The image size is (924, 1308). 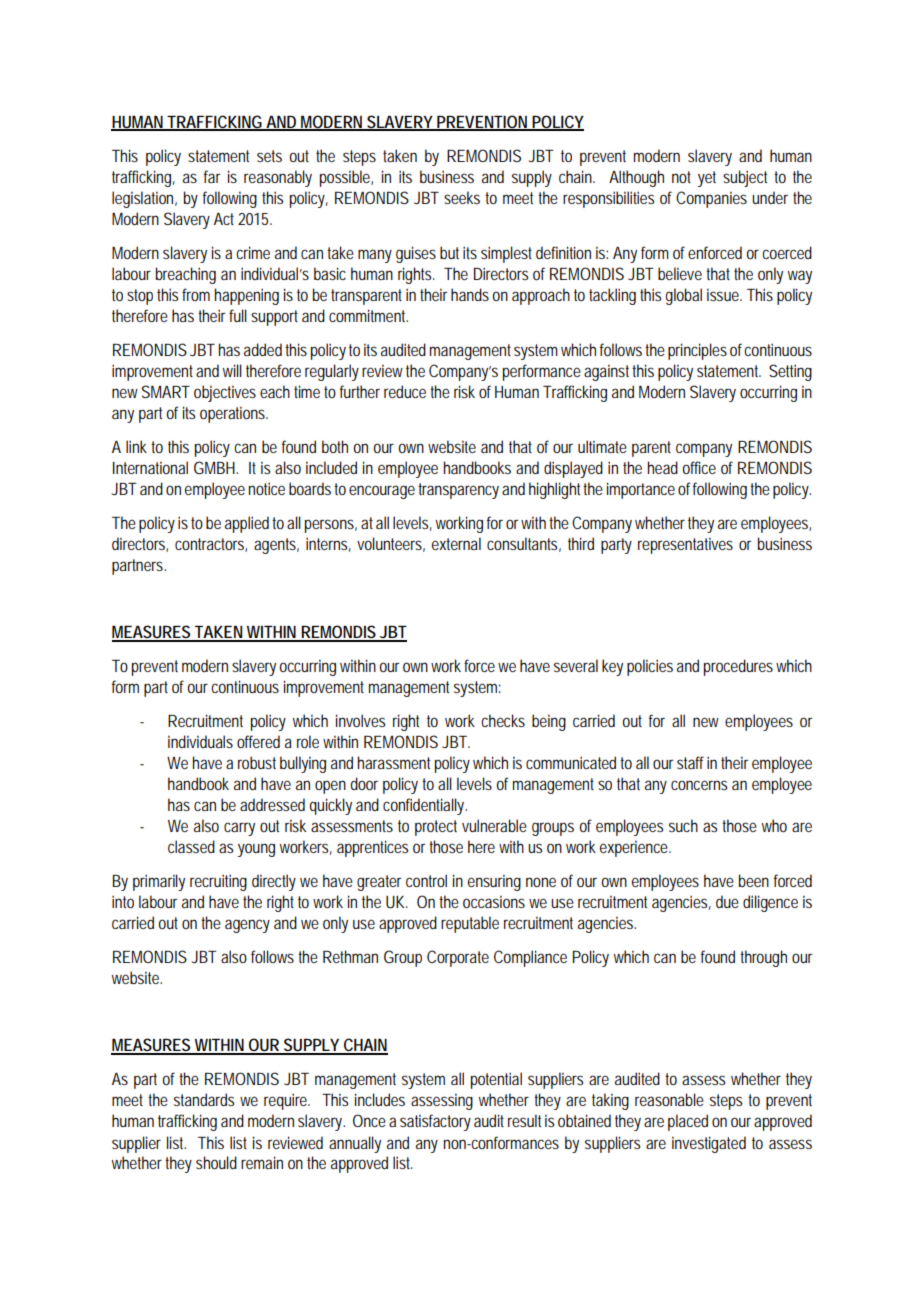 What do you see at coordinates (234, 414) in the screenshot?
I see `operations` at bounding box center [234, 414].
